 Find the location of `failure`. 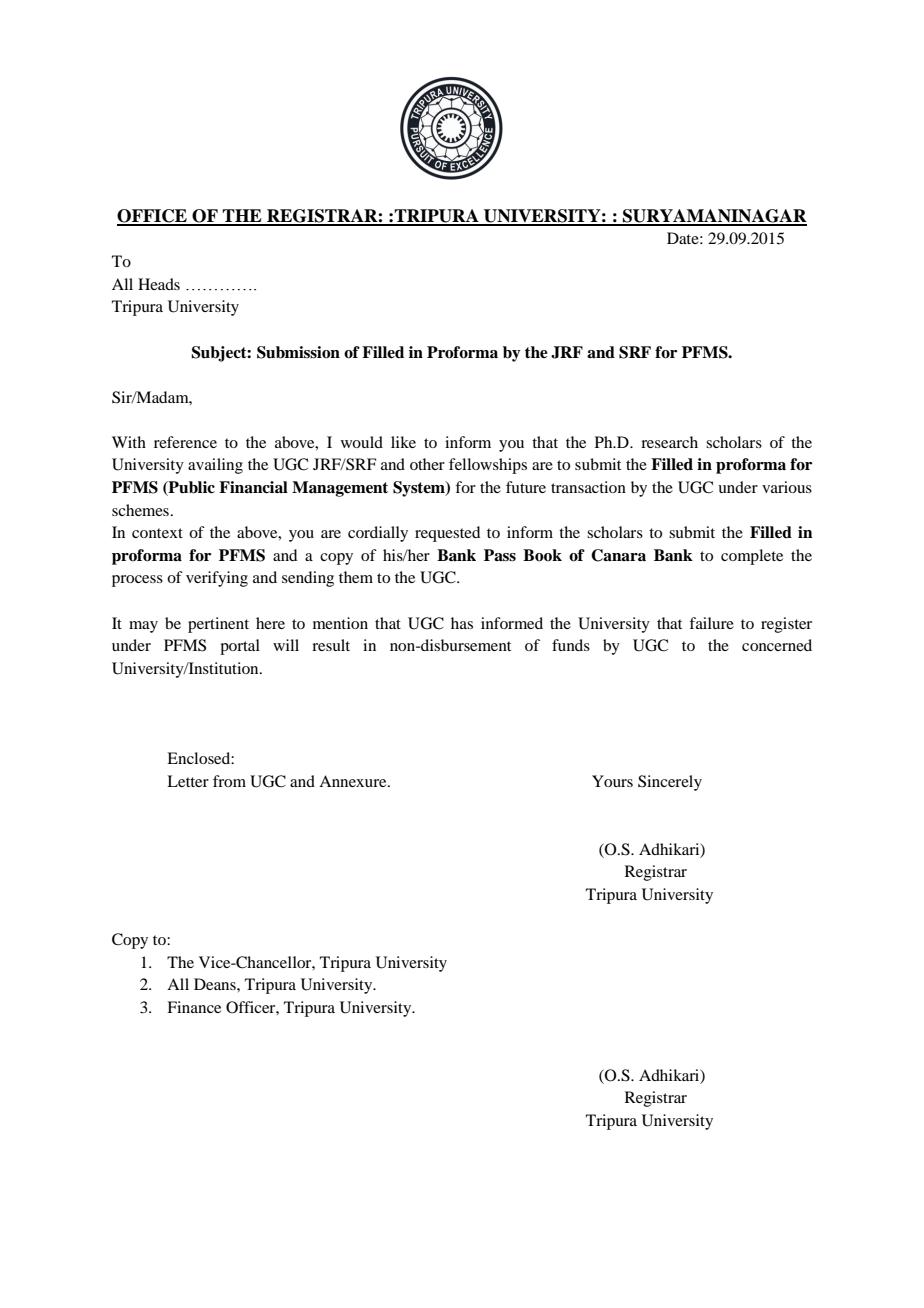

failure is located at coordinates (711, 623).
